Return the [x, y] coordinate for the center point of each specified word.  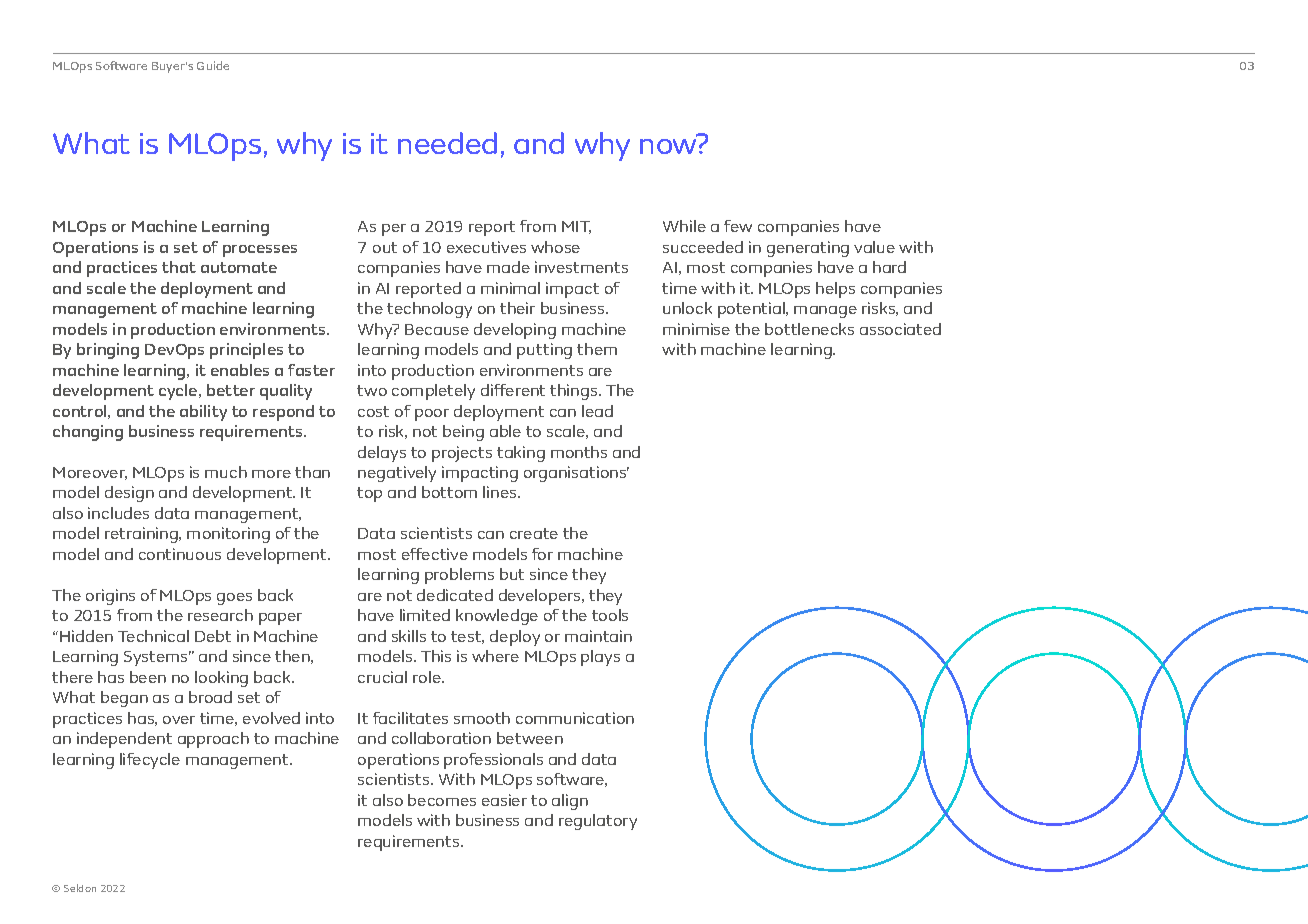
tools [610, 615]
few [738, 226]
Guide [213, 65]
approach [213, 740]
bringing [108, 351]
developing [515, 331]
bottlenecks [809, 329]
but [512, 574]
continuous [180, 554]
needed [447, 143]
